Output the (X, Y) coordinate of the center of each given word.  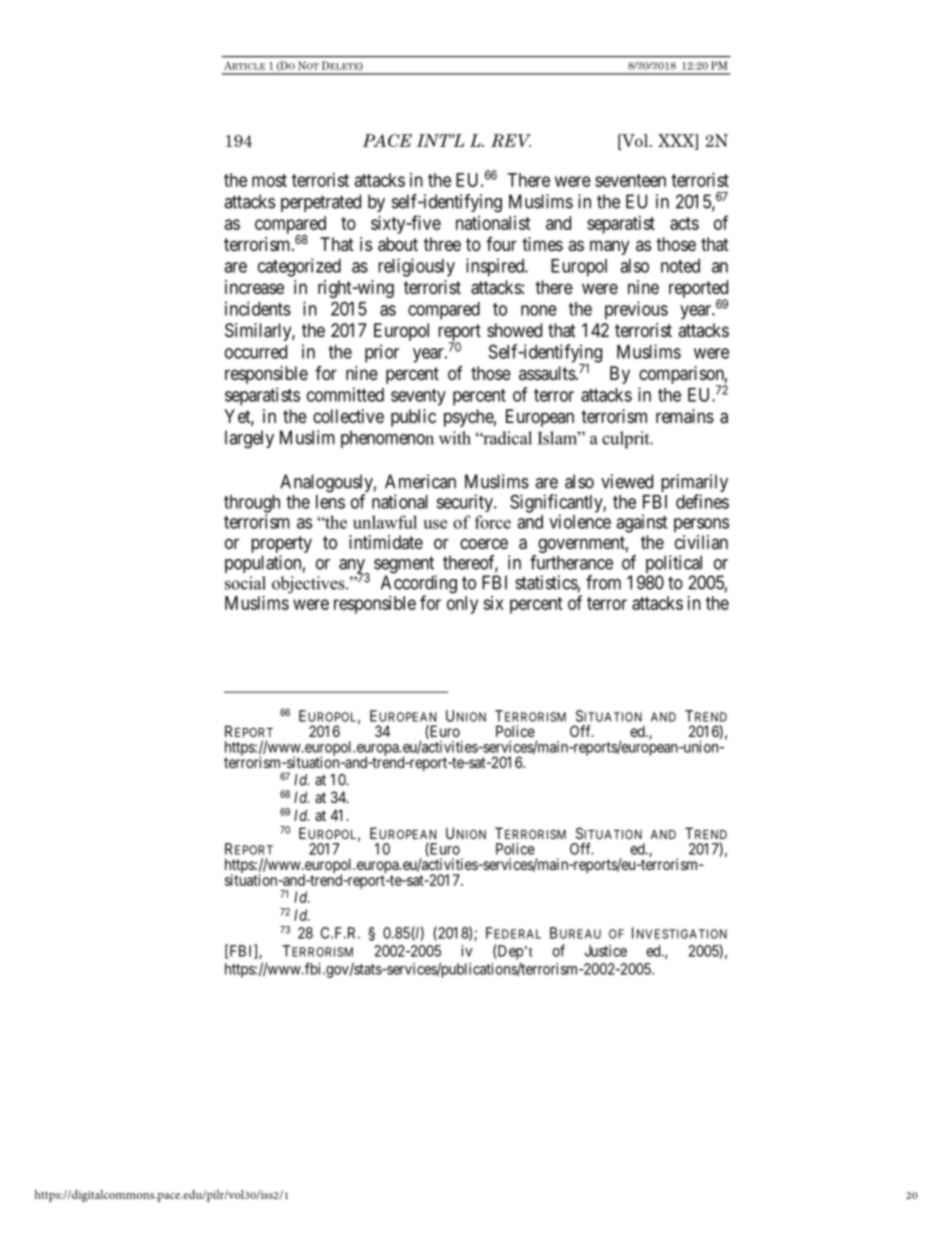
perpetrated (321, 203)
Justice (606, 951)
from (603, 582)
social (245, 583)
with (455, 438)
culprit (627, 440)
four (501, 244)
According (419, 585)
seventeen (630, 180)
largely (249, 439)
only (462, 605)
